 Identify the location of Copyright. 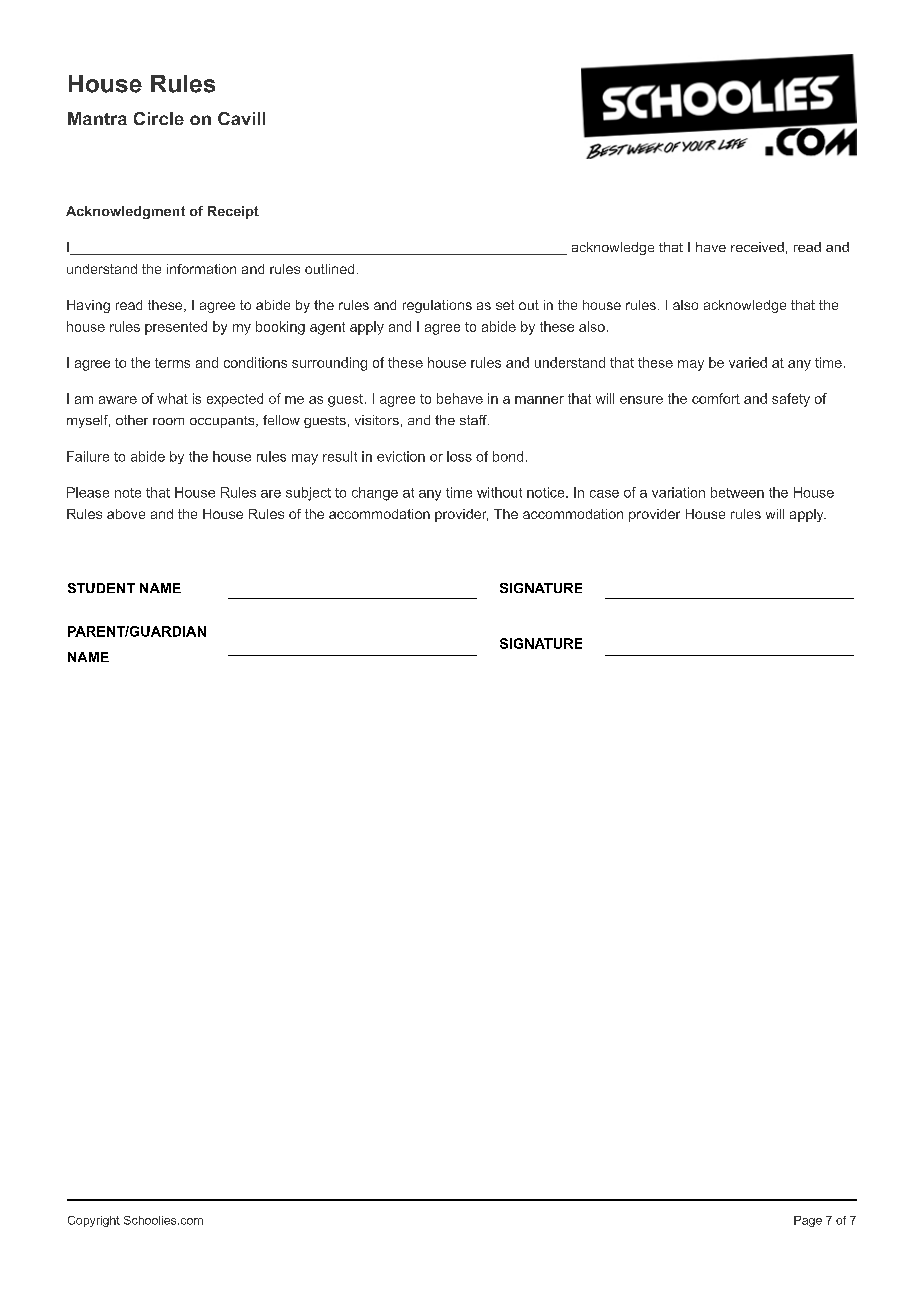
(94, 1221).
